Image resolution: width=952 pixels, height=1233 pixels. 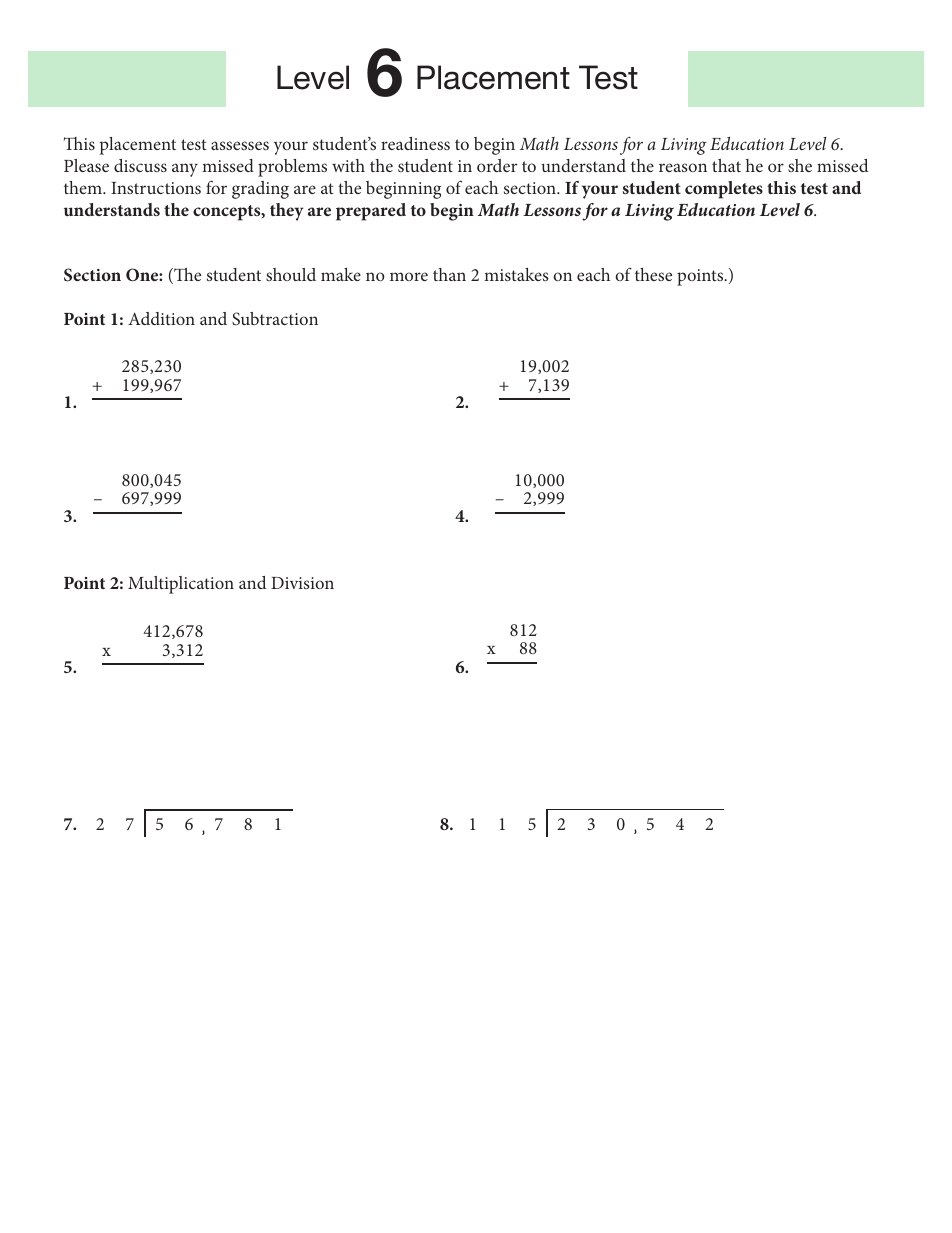 What do you see at coordinates (341, 274) in the screenshot?
I see `make` at bounding box center [341, 274].
